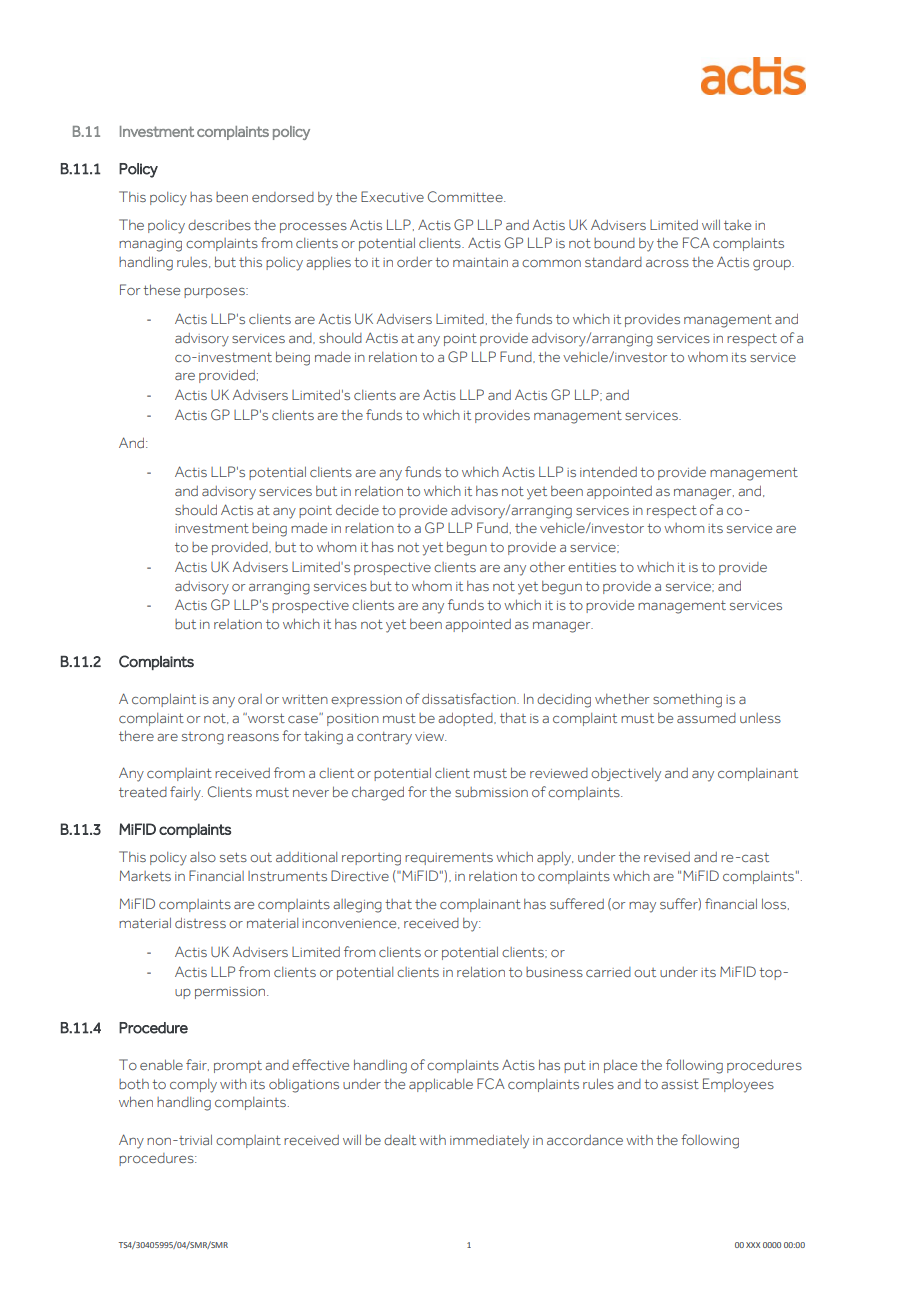 The image size is (924, 1308). I want to click on Committee, so click(466, 196).
